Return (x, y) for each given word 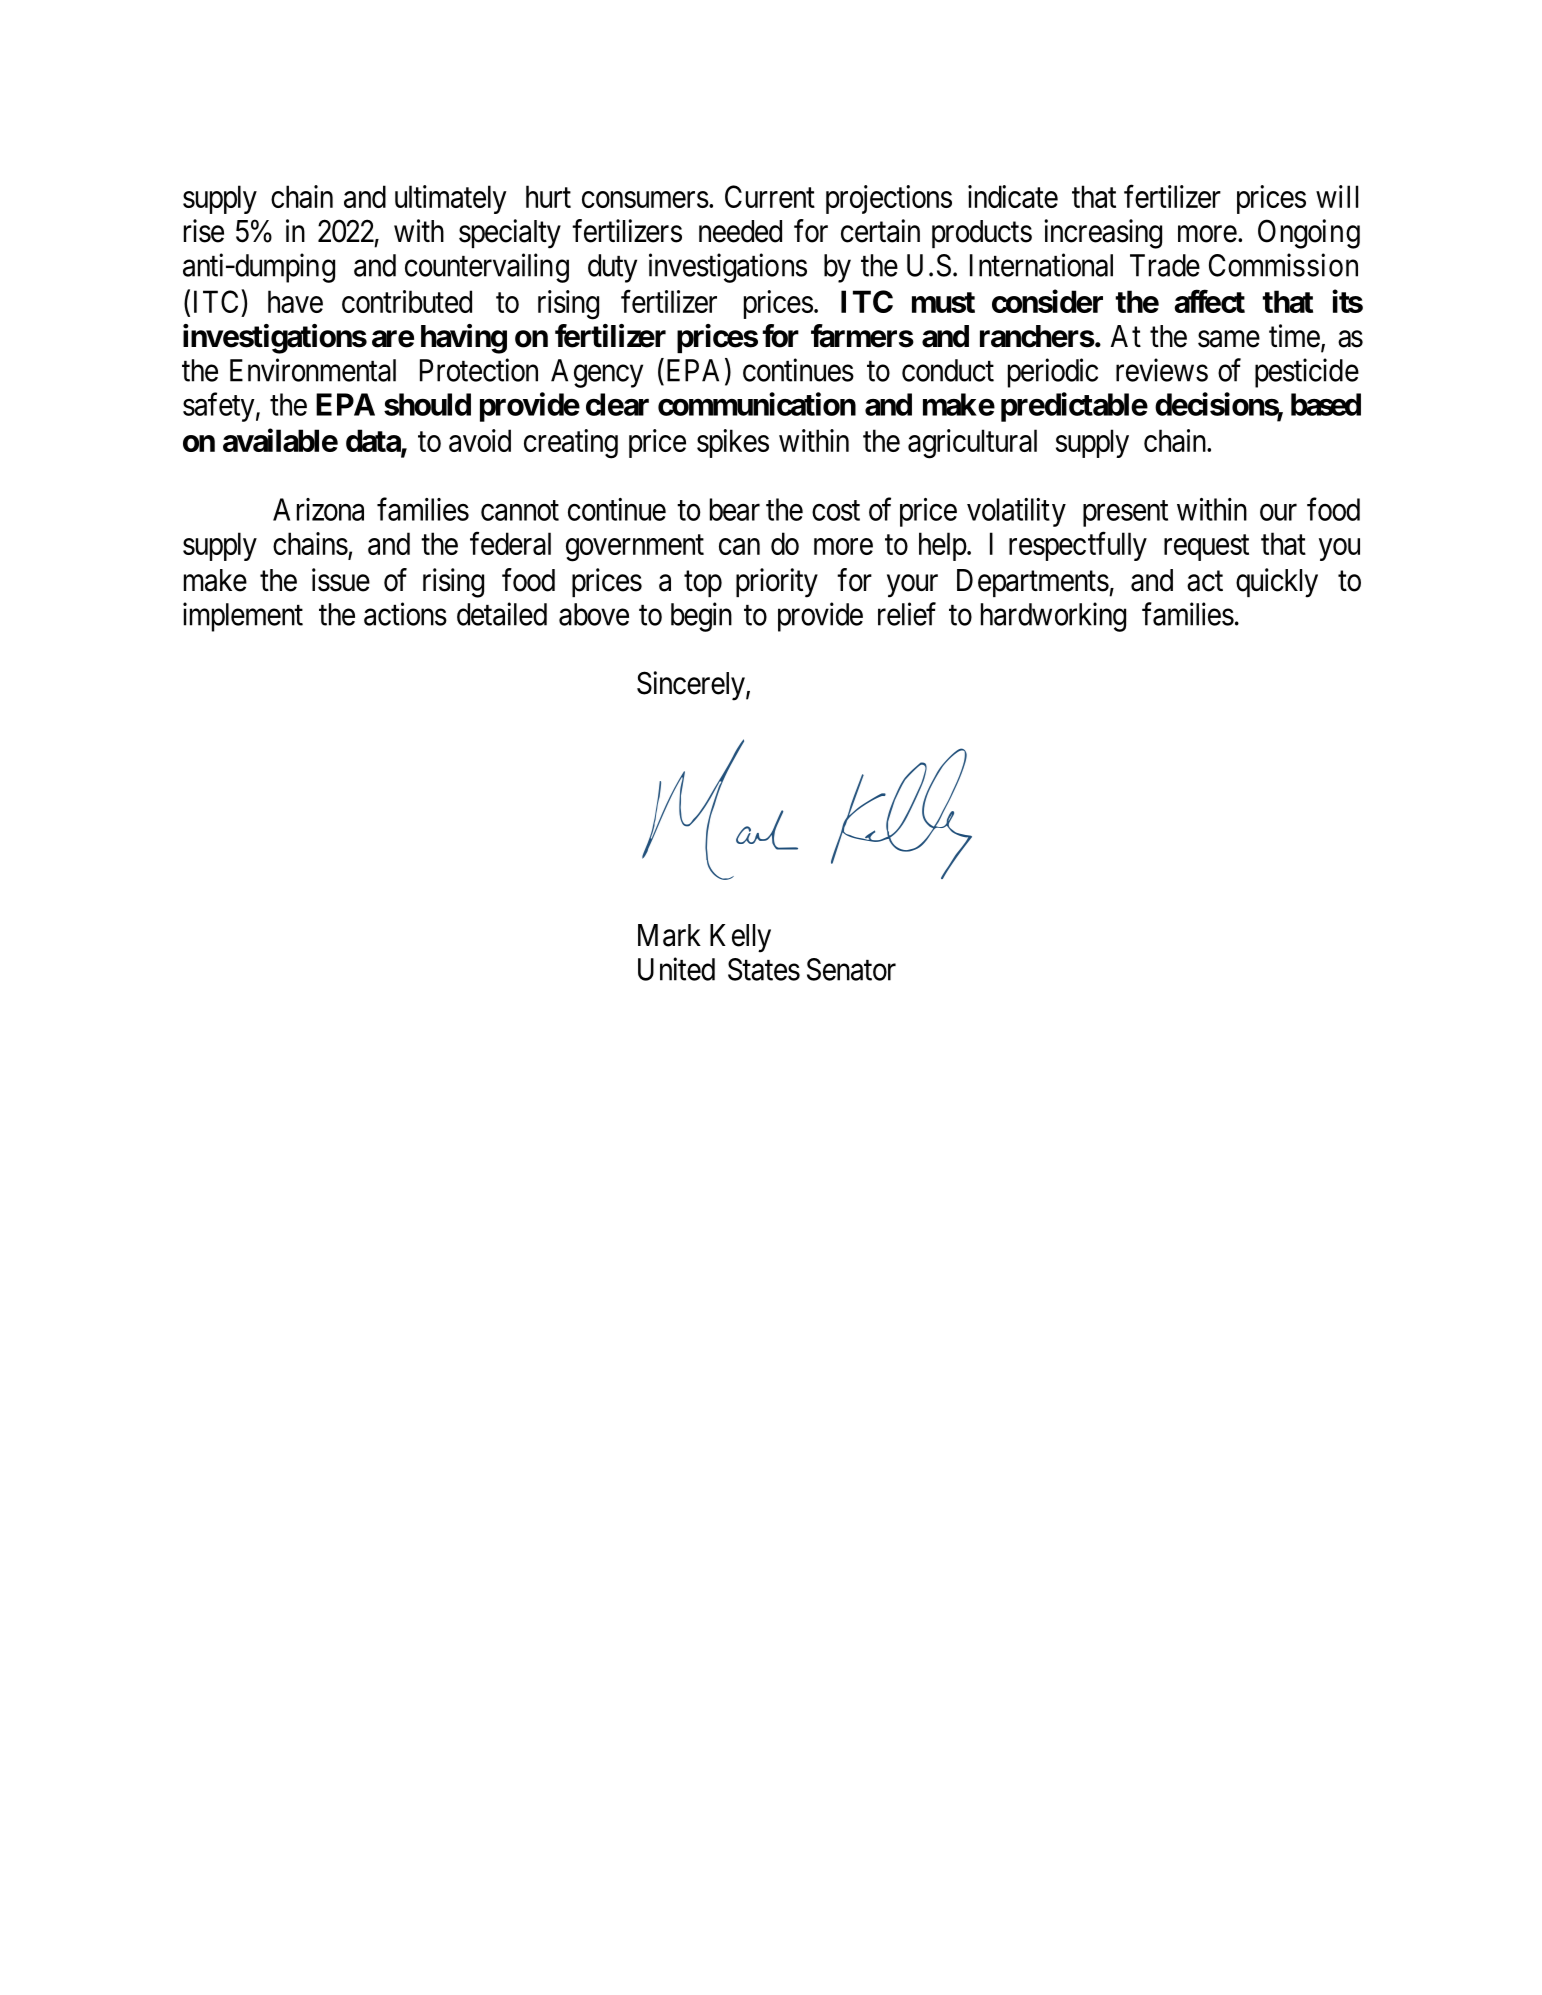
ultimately (451, 199)
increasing (1103, 234)
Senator (851, 969)
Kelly (740, 938)
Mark (669, 935)
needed (740, 231)
